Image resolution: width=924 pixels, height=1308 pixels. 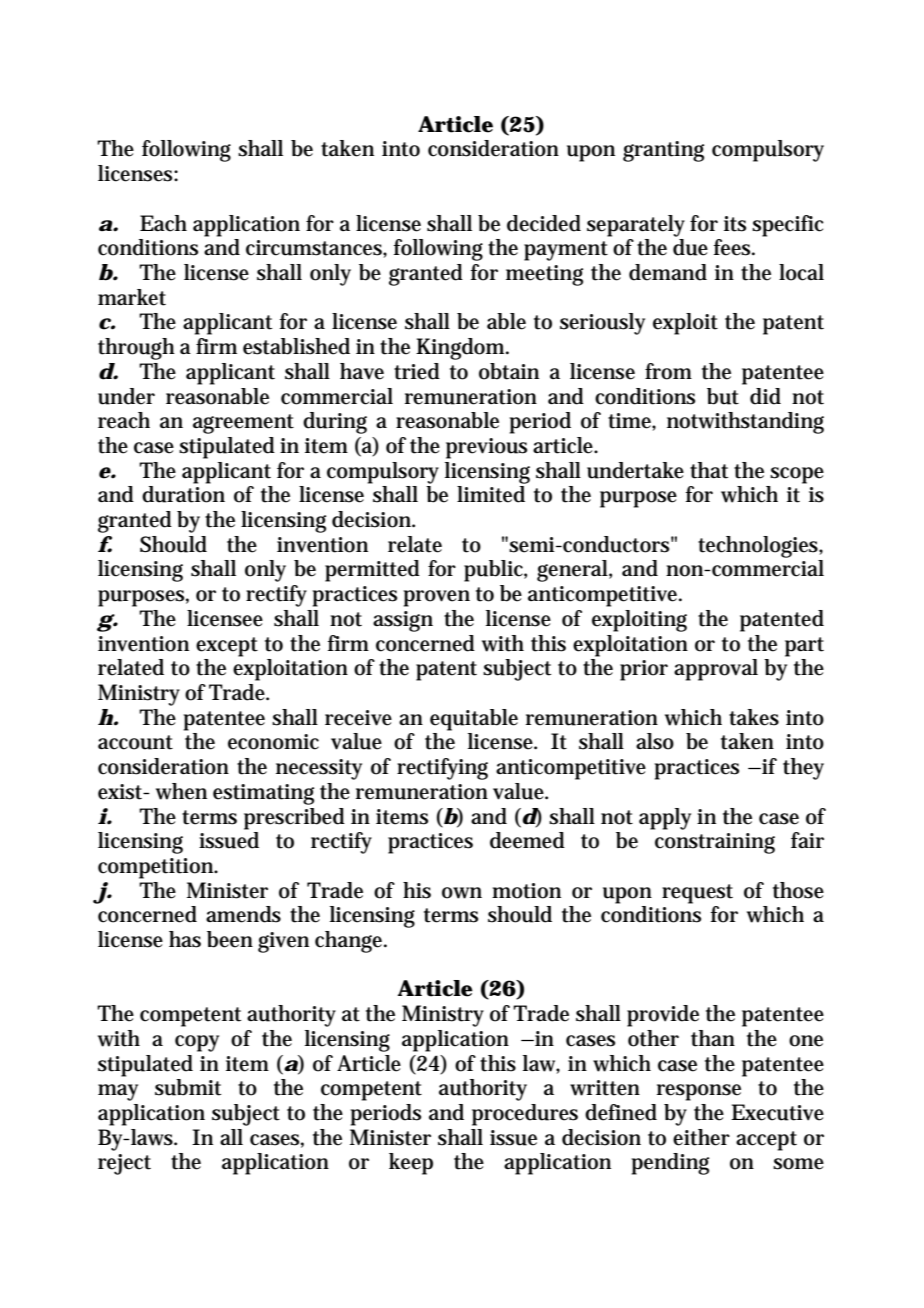 What do you see at coordinates (188, 1087) in the image?
I see `submit` at bounding box center [188, 1087].
